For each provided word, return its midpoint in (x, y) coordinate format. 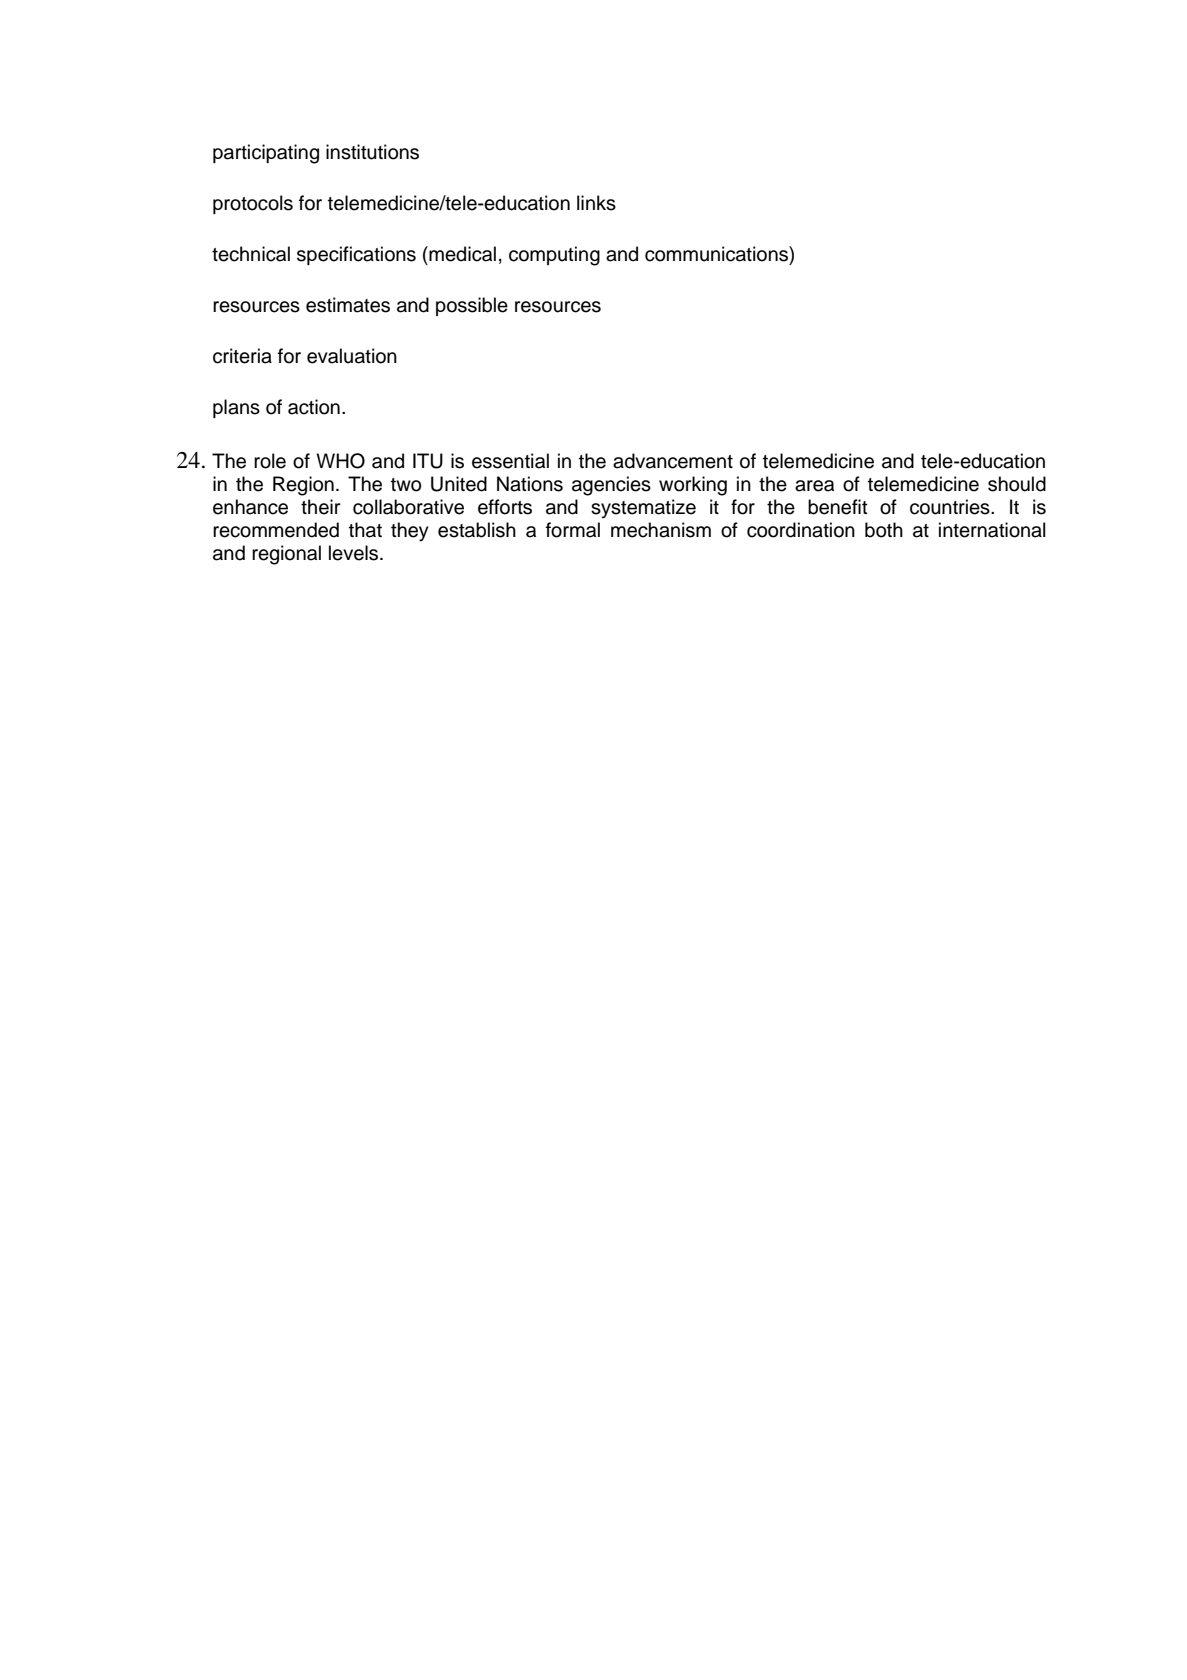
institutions (372, 152)
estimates (348, 305)
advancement (673, 461)
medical (461, 254)
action (314, 407)
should (1017, 484)
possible (472, 306)
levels (355, 553)
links (596, 203)
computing (554, 256)
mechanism (661, 530)
